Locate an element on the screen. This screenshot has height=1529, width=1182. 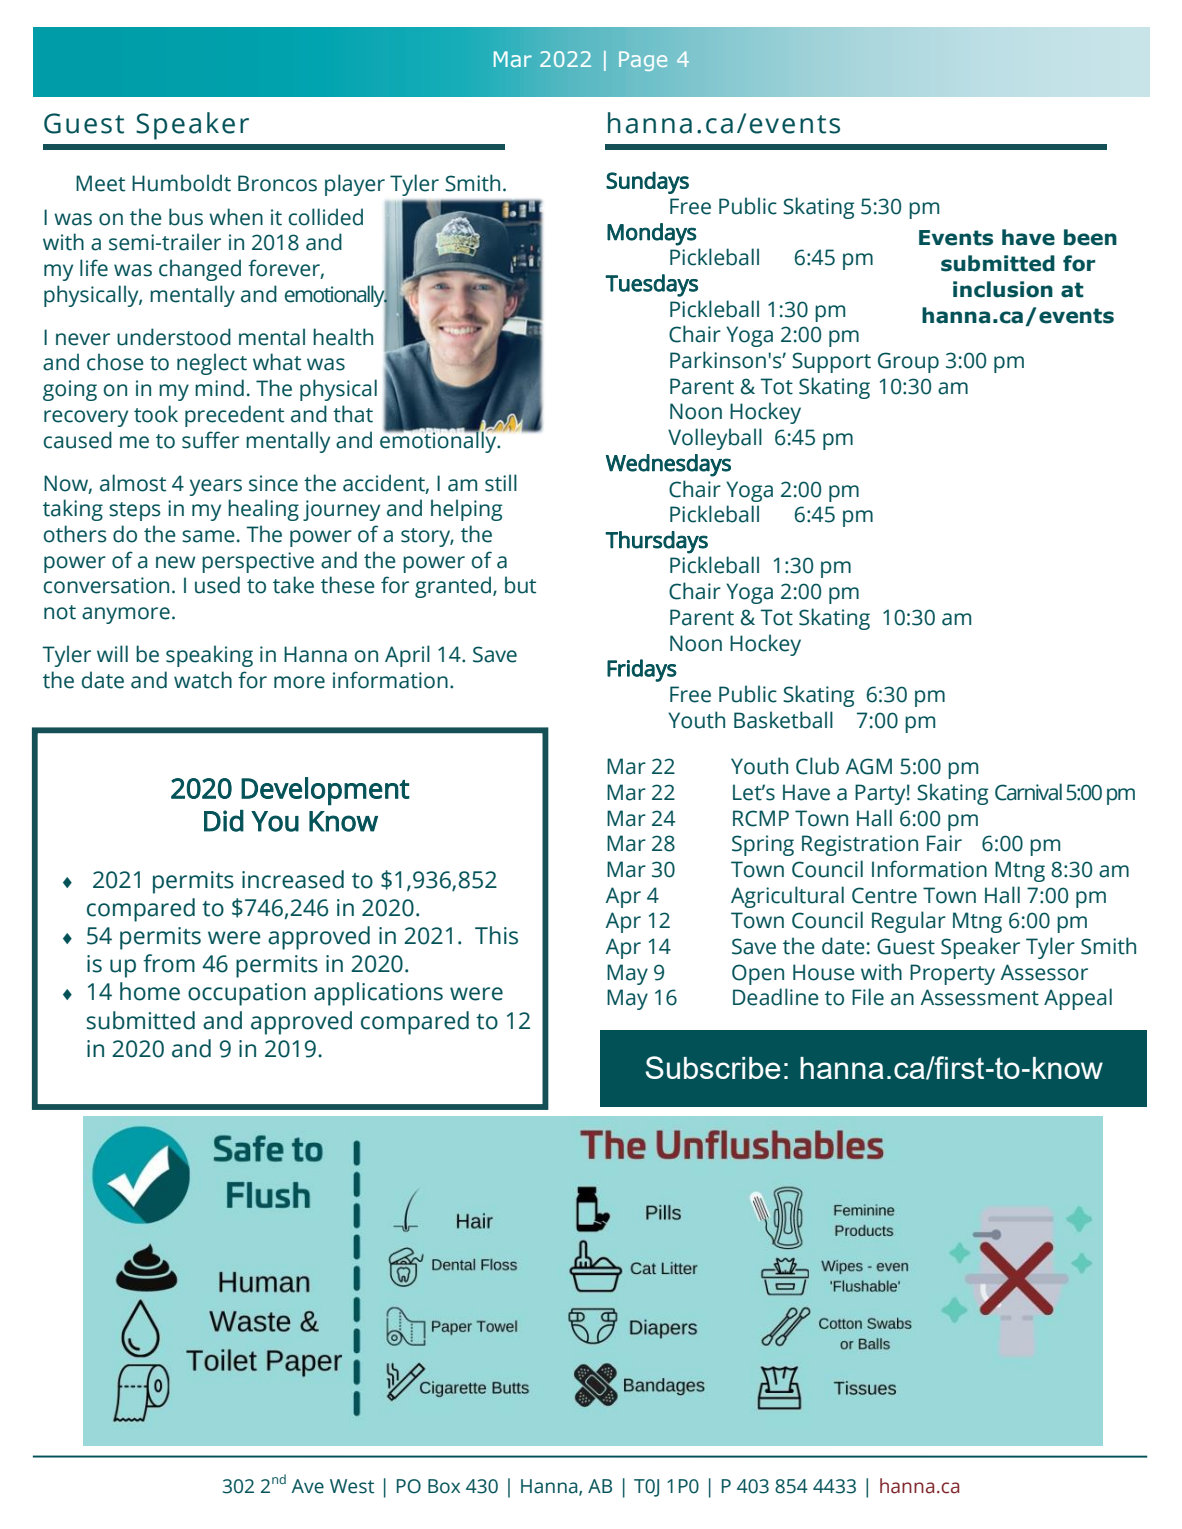
Box is located at coordinates (444, 1486).
